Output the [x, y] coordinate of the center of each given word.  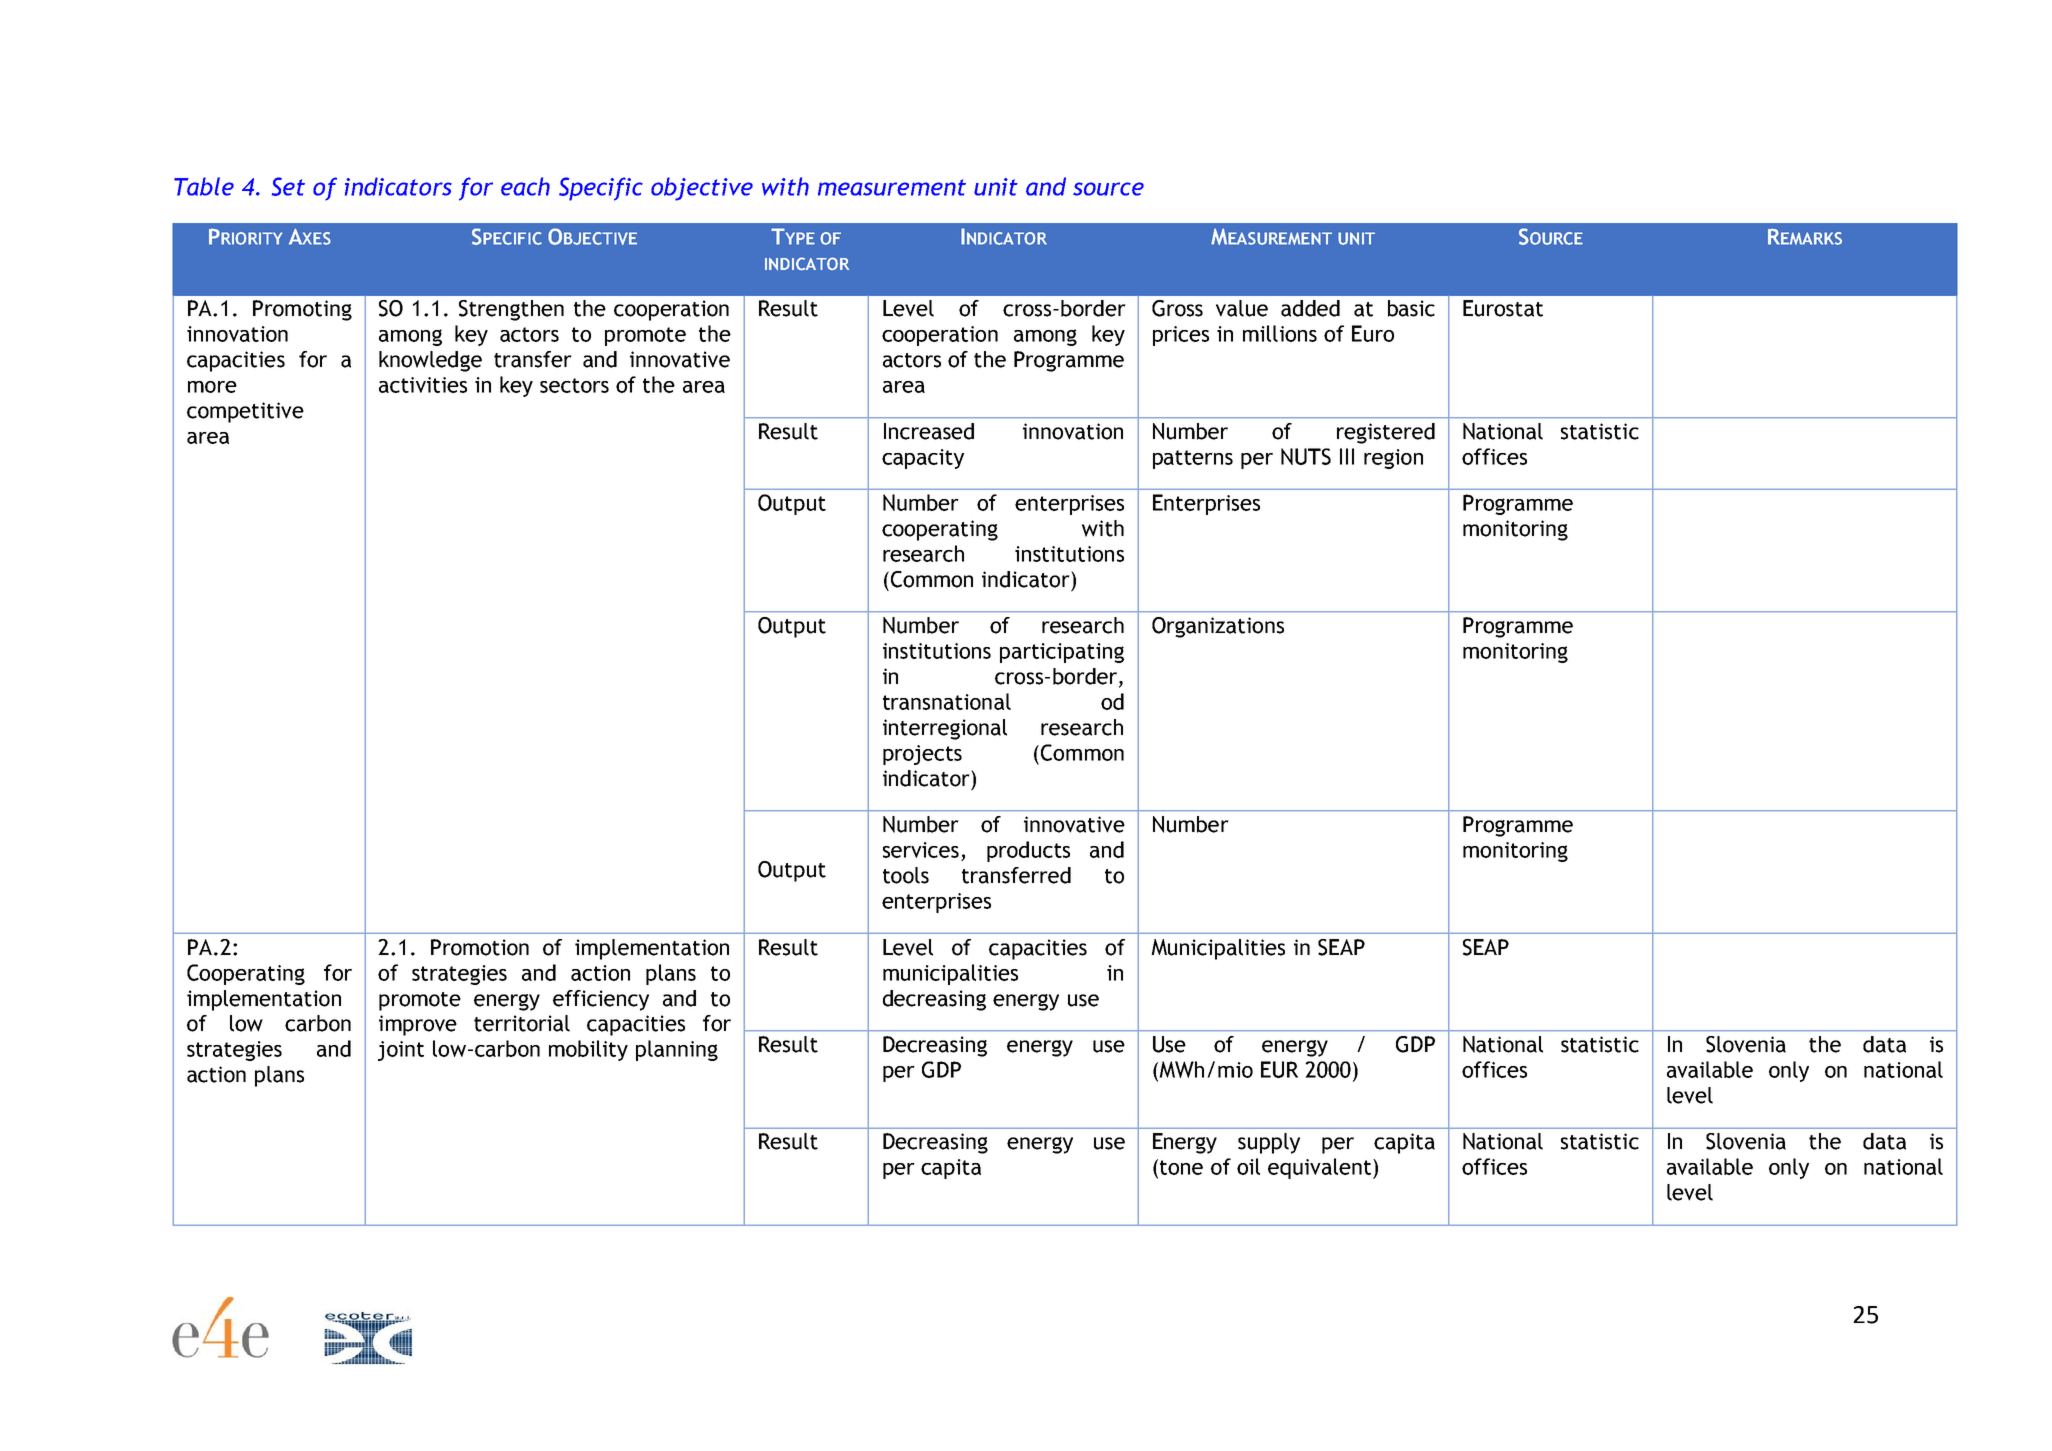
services [921, 850]
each [525, 186]
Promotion [480, 947]
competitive [245, 412]
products [1028, 851]
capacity [923, 459]
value [1242, 308]
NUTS [1306, 456]
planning [677, 1050]
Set [288, 186]
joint [401, 1051]
